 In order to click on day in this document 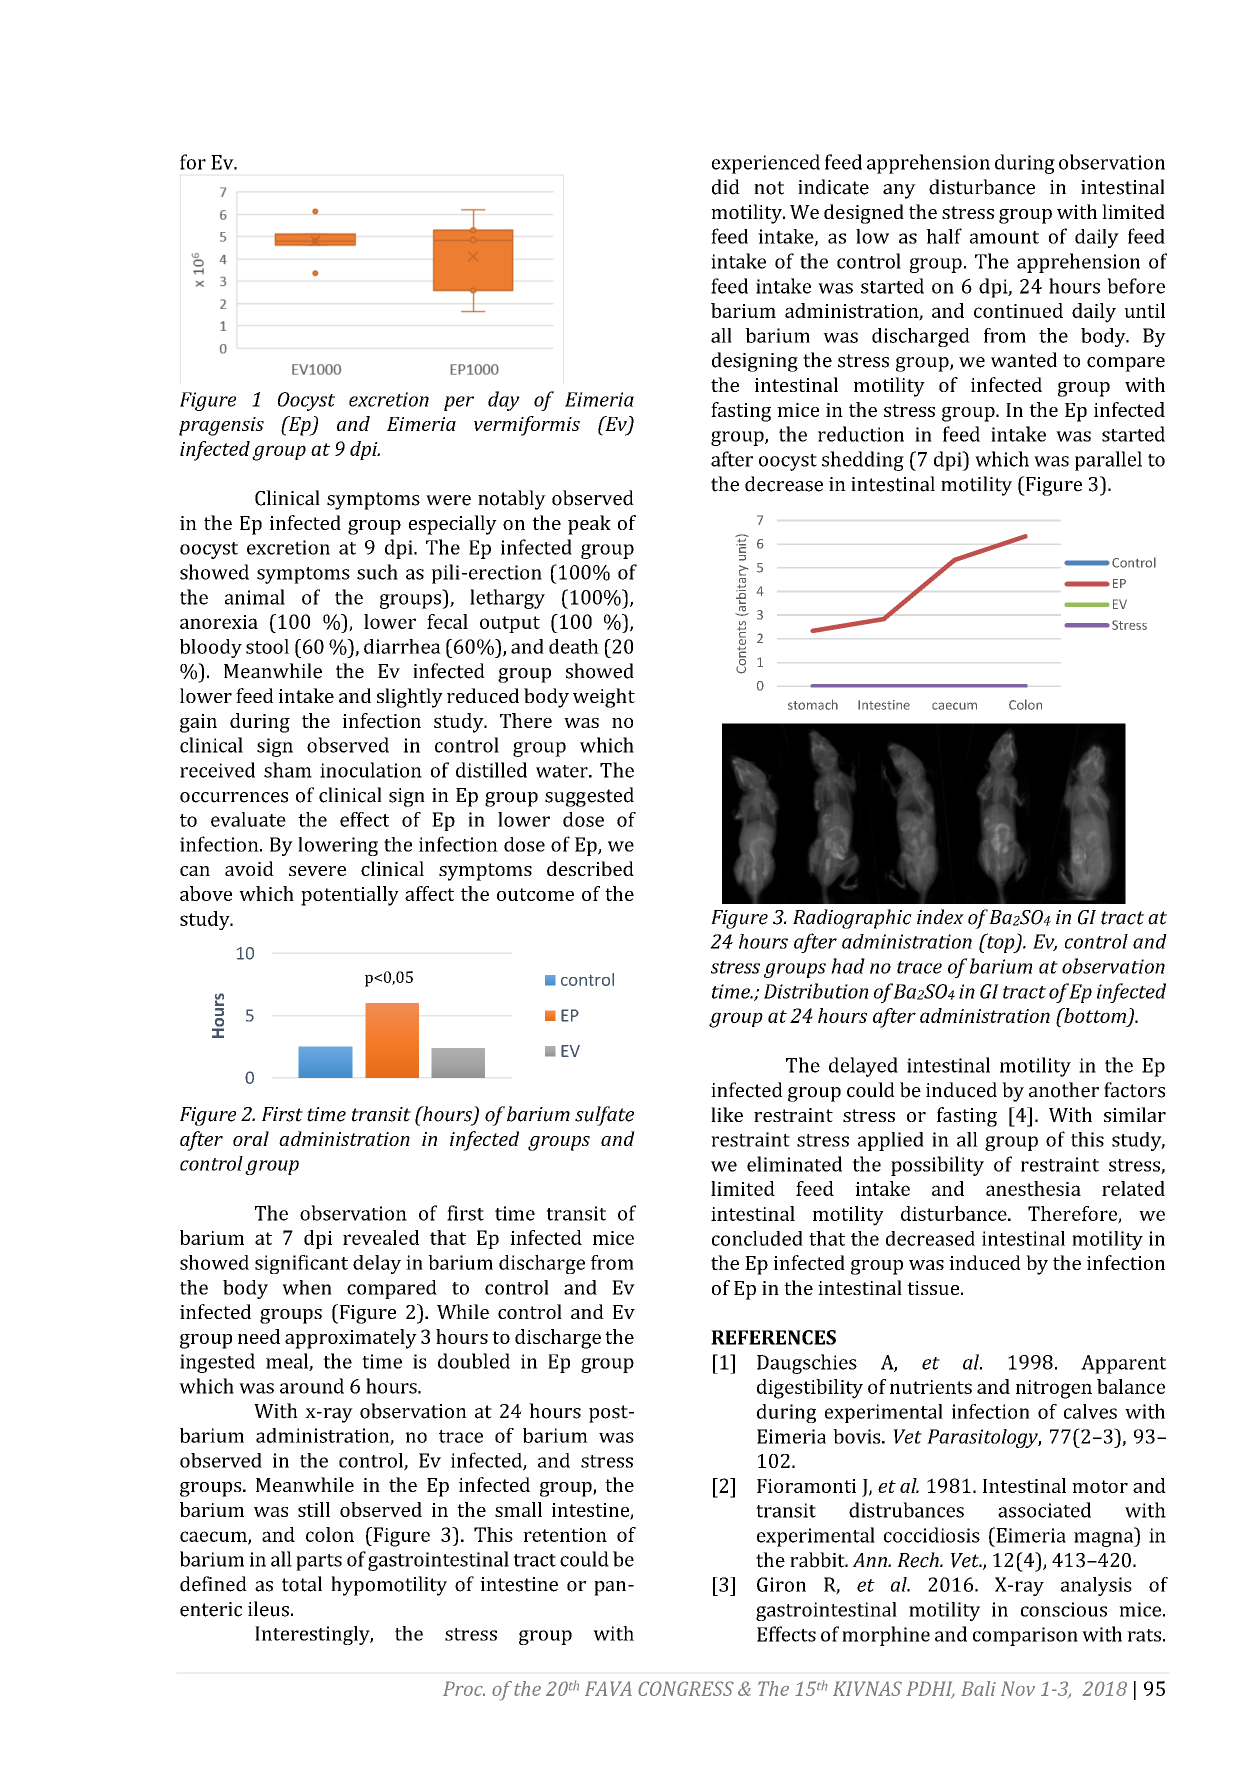, I will do `click(504, 401)`.
